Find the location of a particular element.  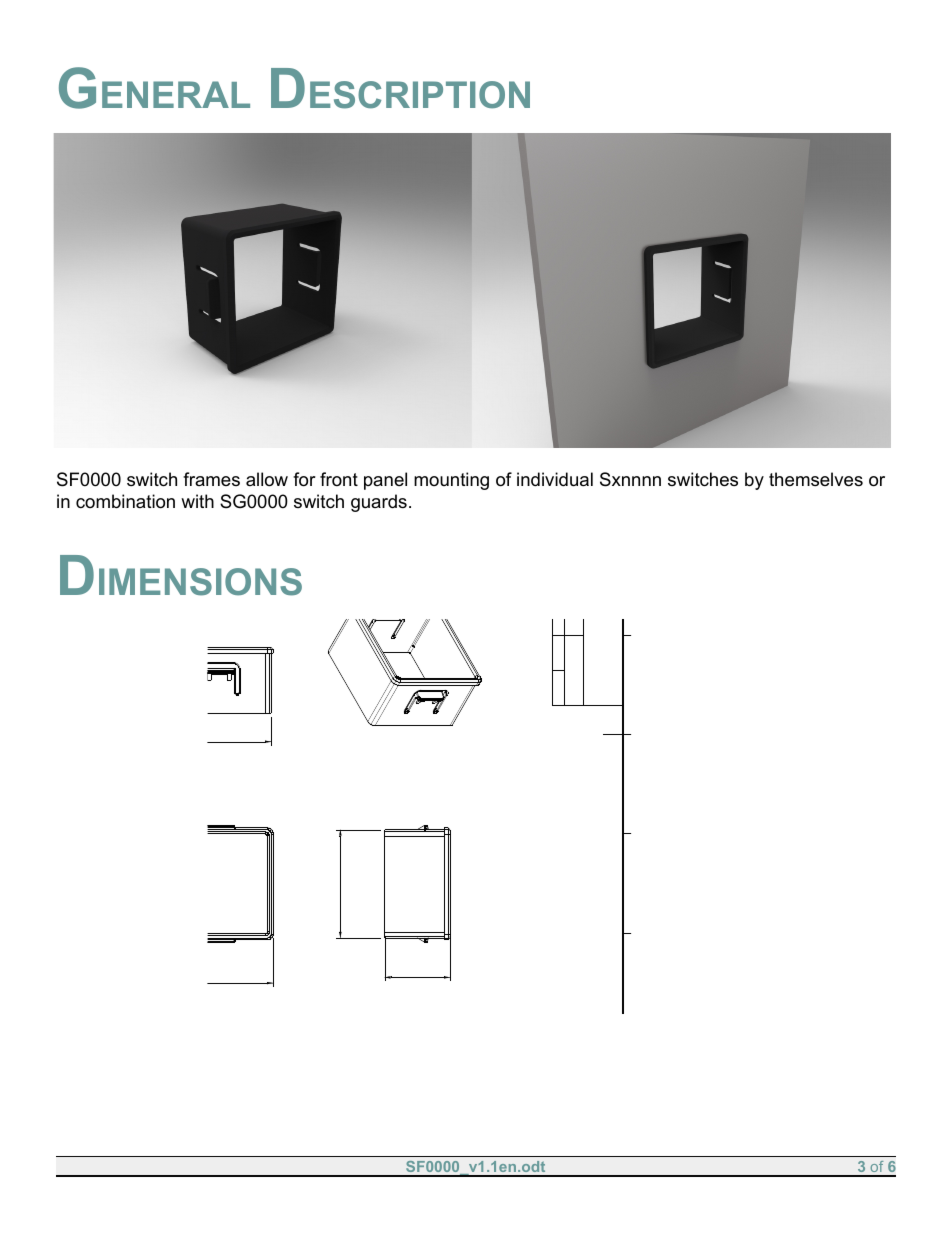

panel is located at coordinates (385, 481).
